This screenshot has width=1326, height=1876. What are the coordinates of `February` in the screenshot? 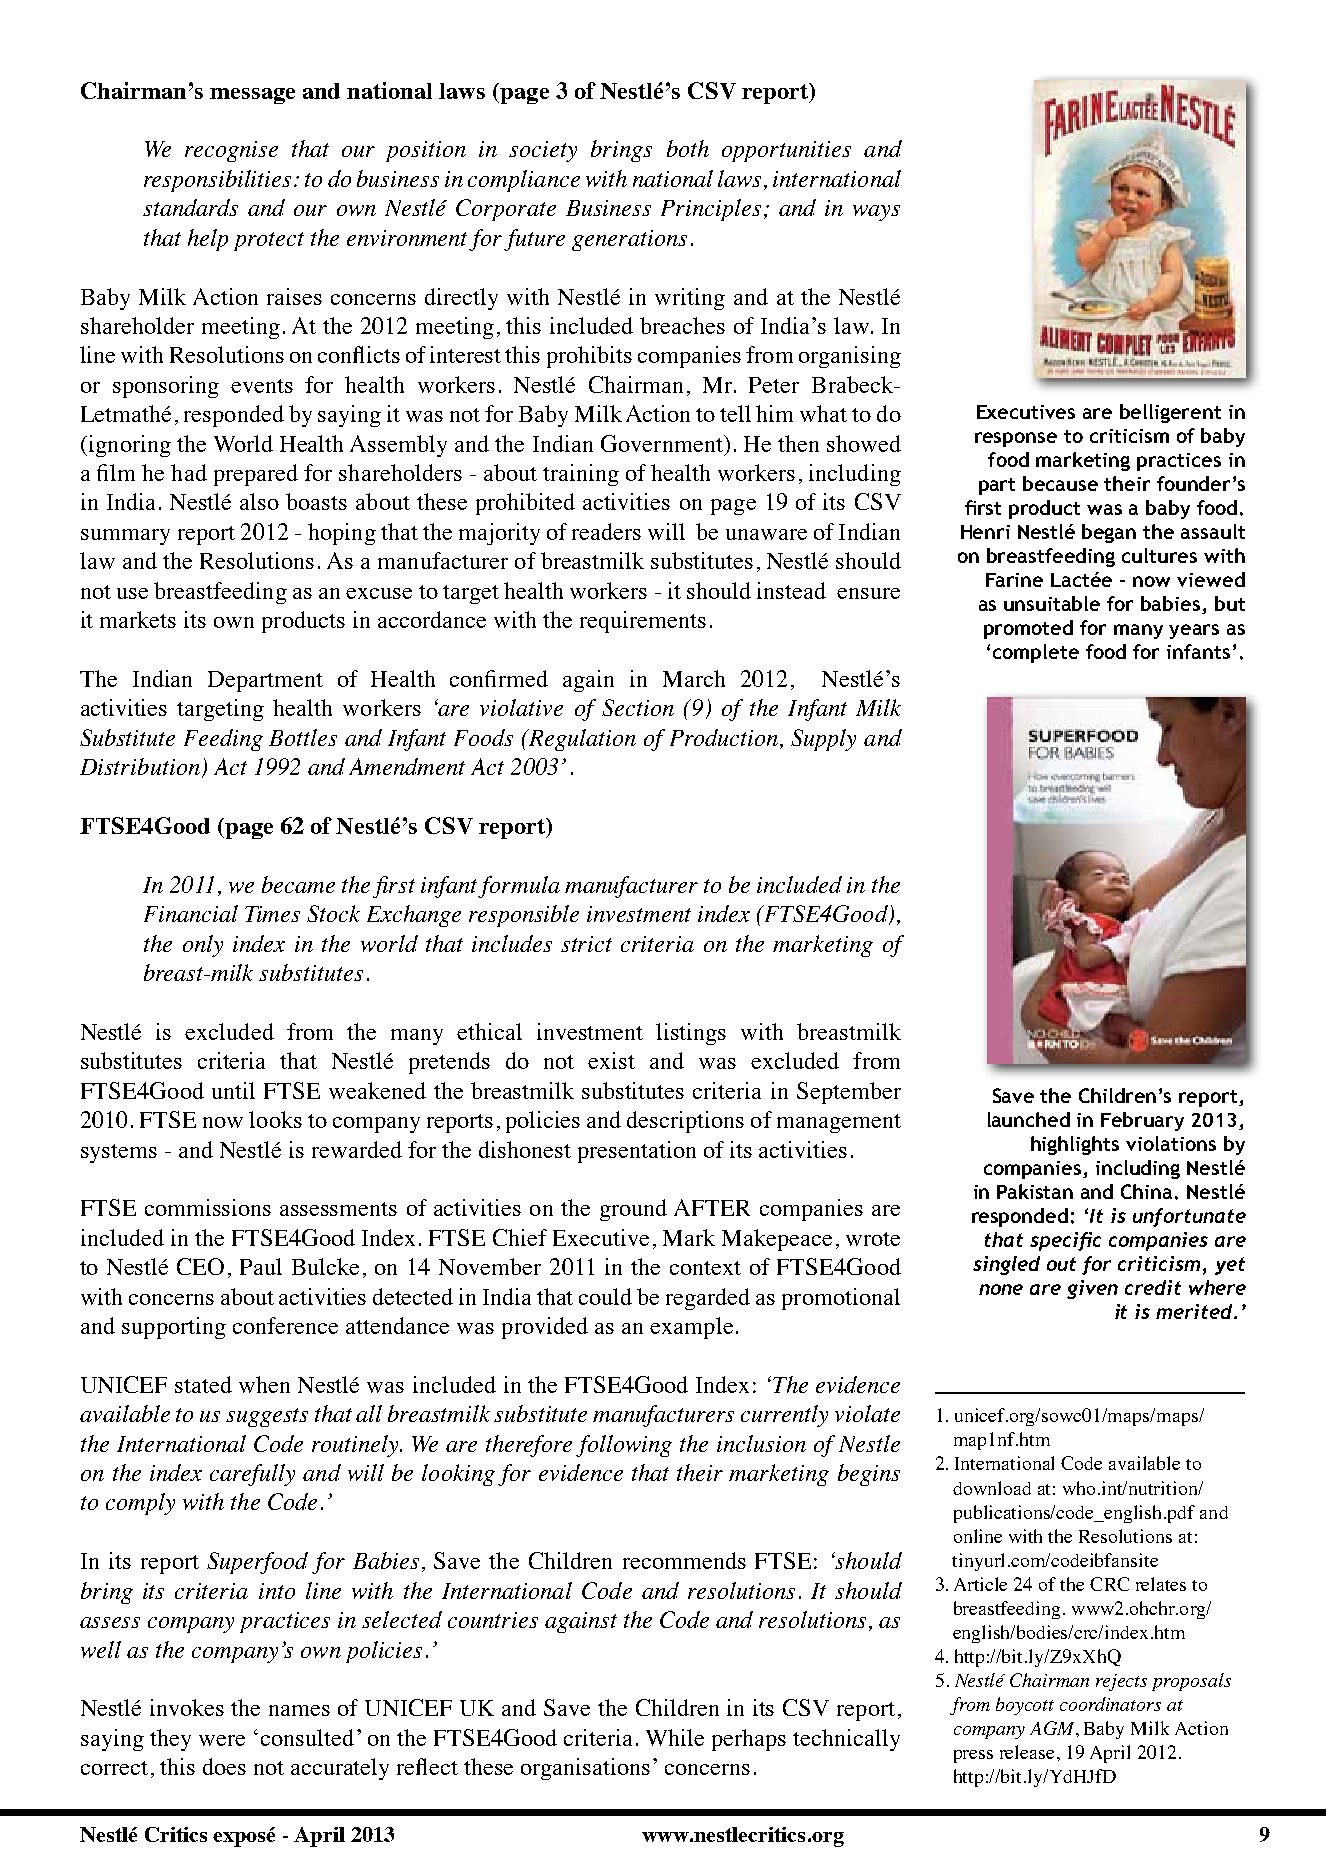 It's located at (1142, 1121).
